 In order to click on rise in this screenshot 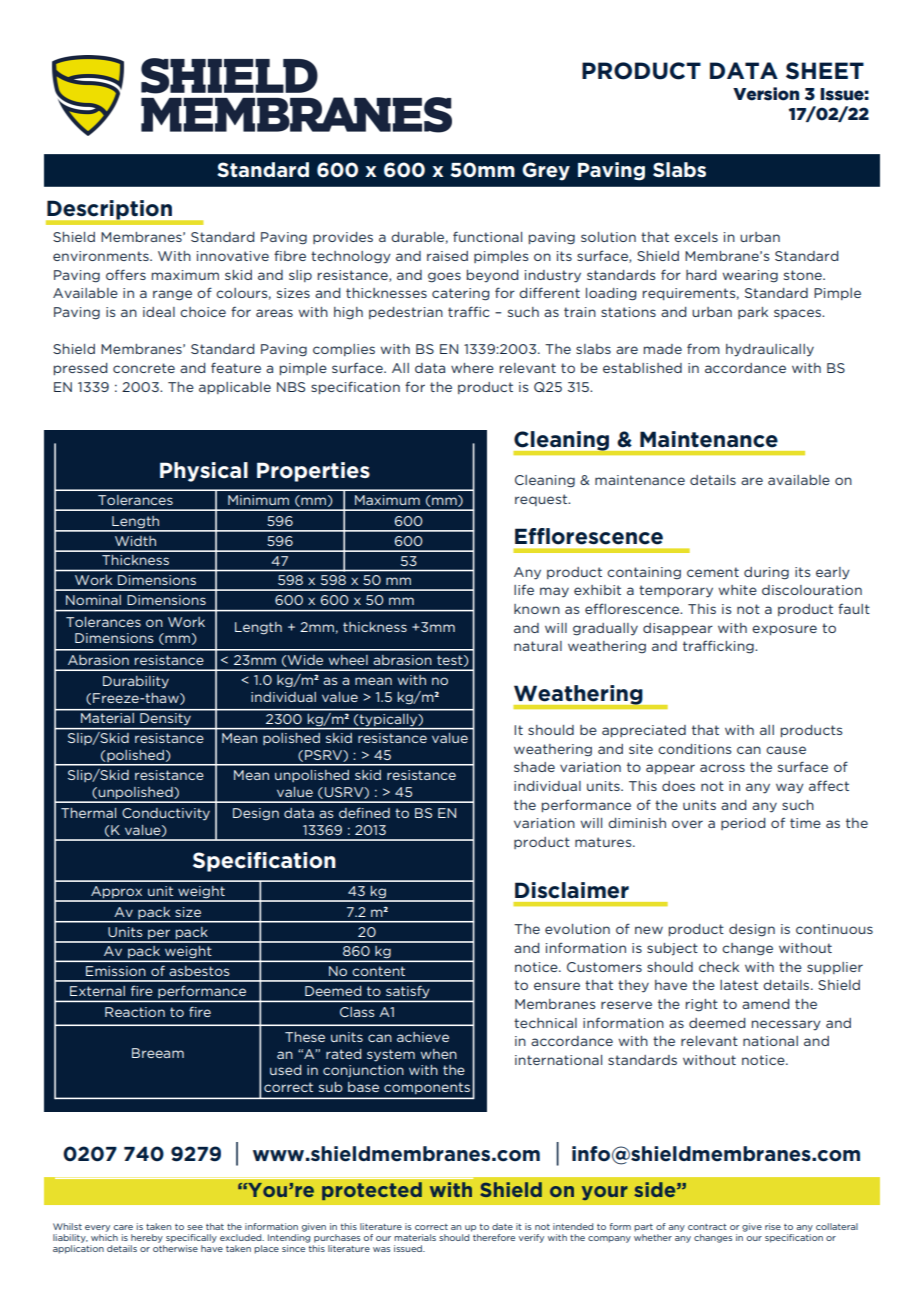, I will do `click(773, 1226)`.
